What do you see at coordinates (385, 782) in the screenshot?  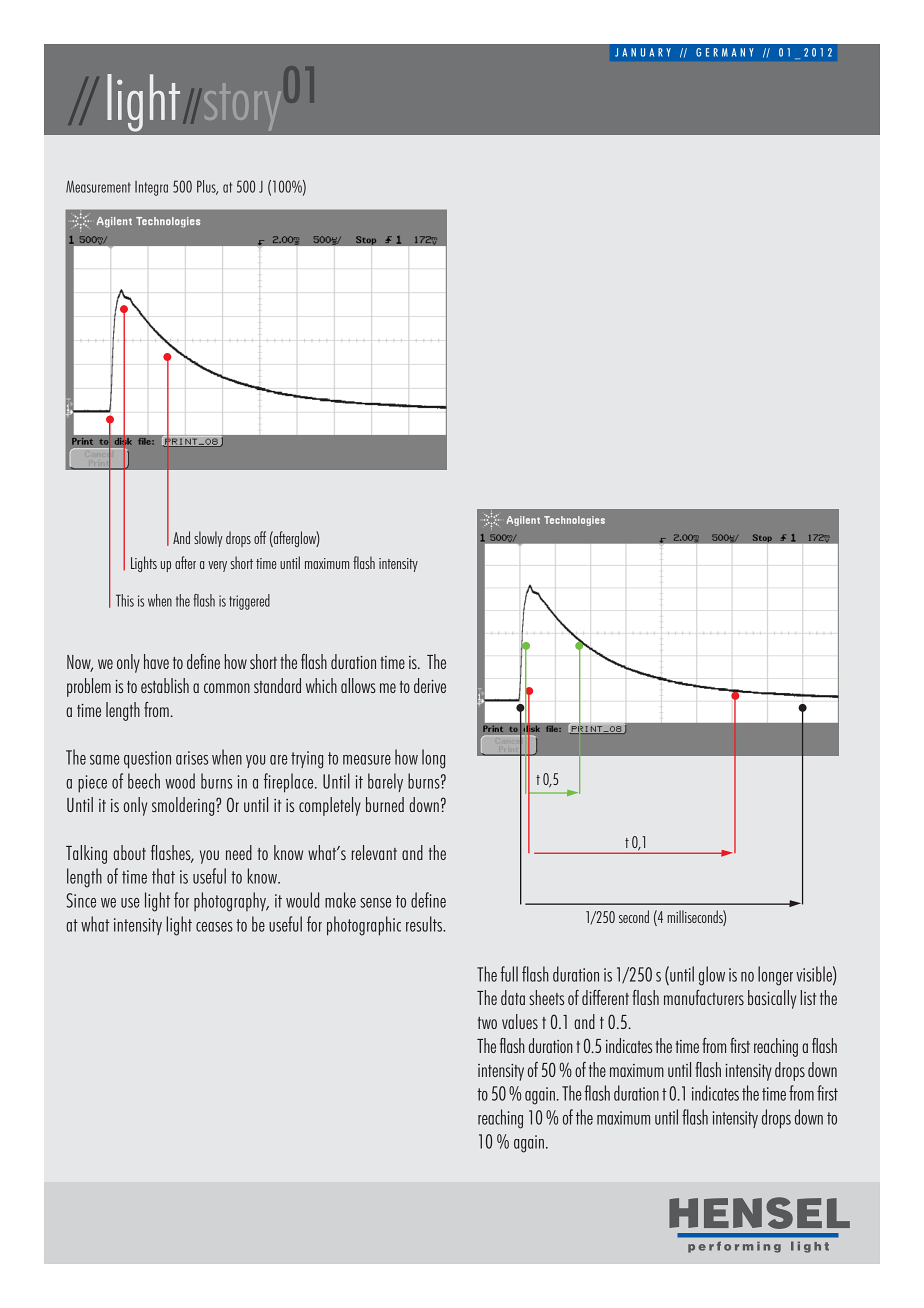 I see `barely` at bounding box center [385, 782].
